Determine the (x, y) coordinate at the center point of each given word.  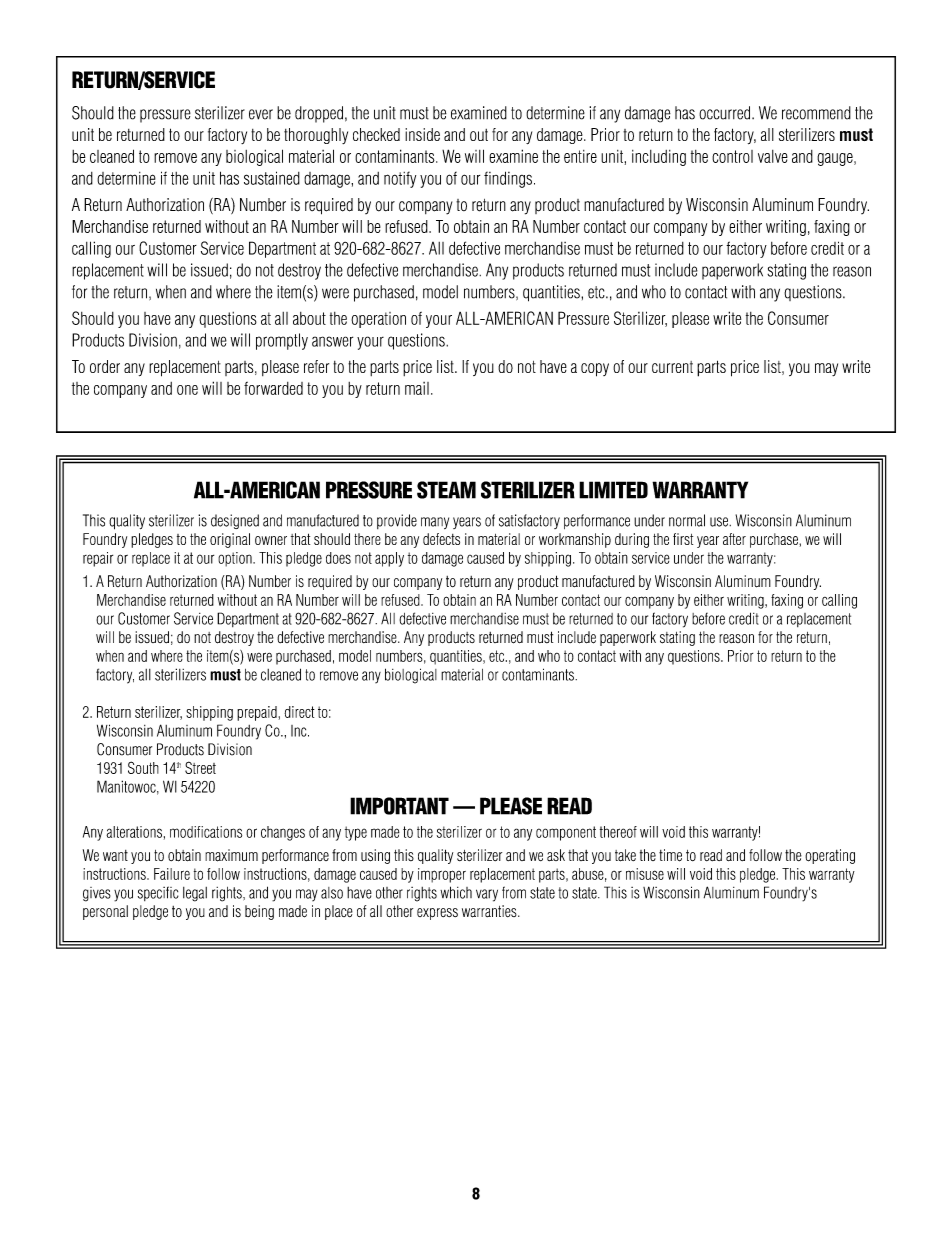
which (456, 892)
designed (235, 521)
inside (422, 134)
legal (195, 894)
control (732, 156)
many (435, 523)
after (734, 539)
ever (261, 114)
